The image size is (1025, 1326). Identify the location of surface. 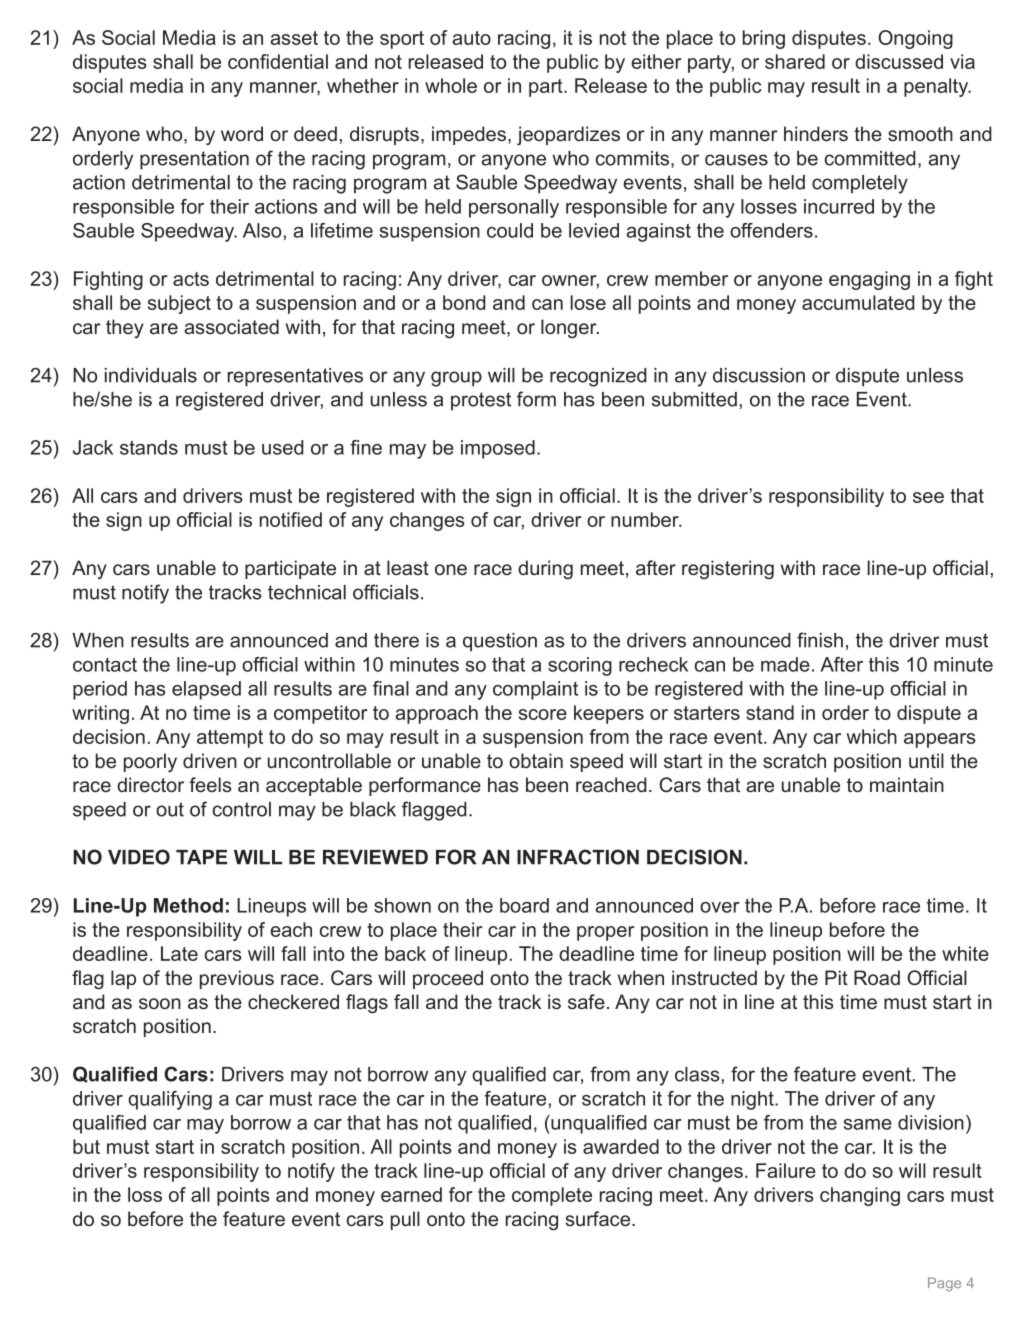
(599, 1218).
